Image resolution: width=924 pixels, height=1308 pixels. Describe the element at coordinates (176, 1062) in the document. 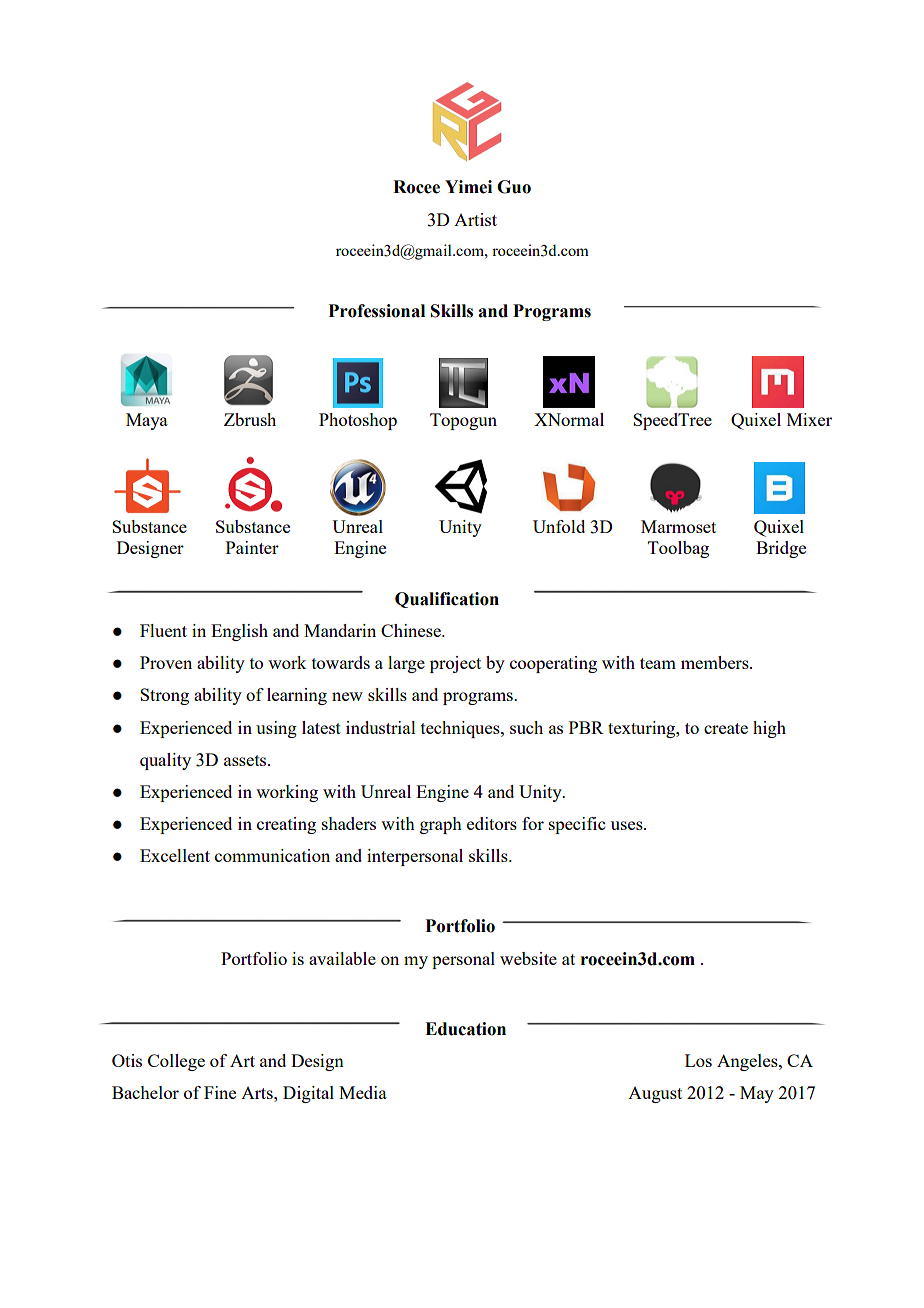

I see `College` at that location.
